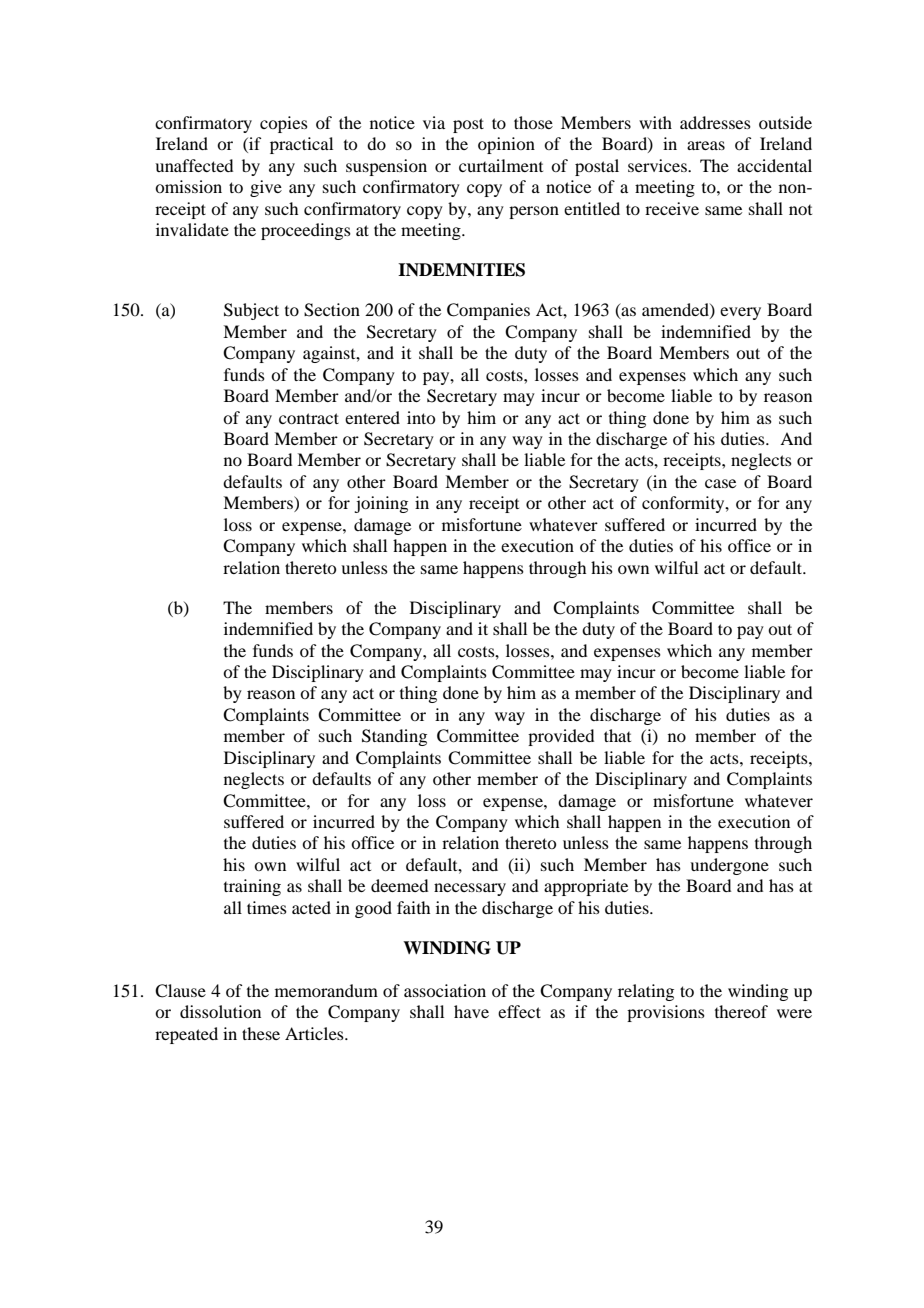 Image resolution: width=924 pixels, height=1308 pixels. Describe the element at coordinates (706, 145) in the document. I see `areas` at that location.
